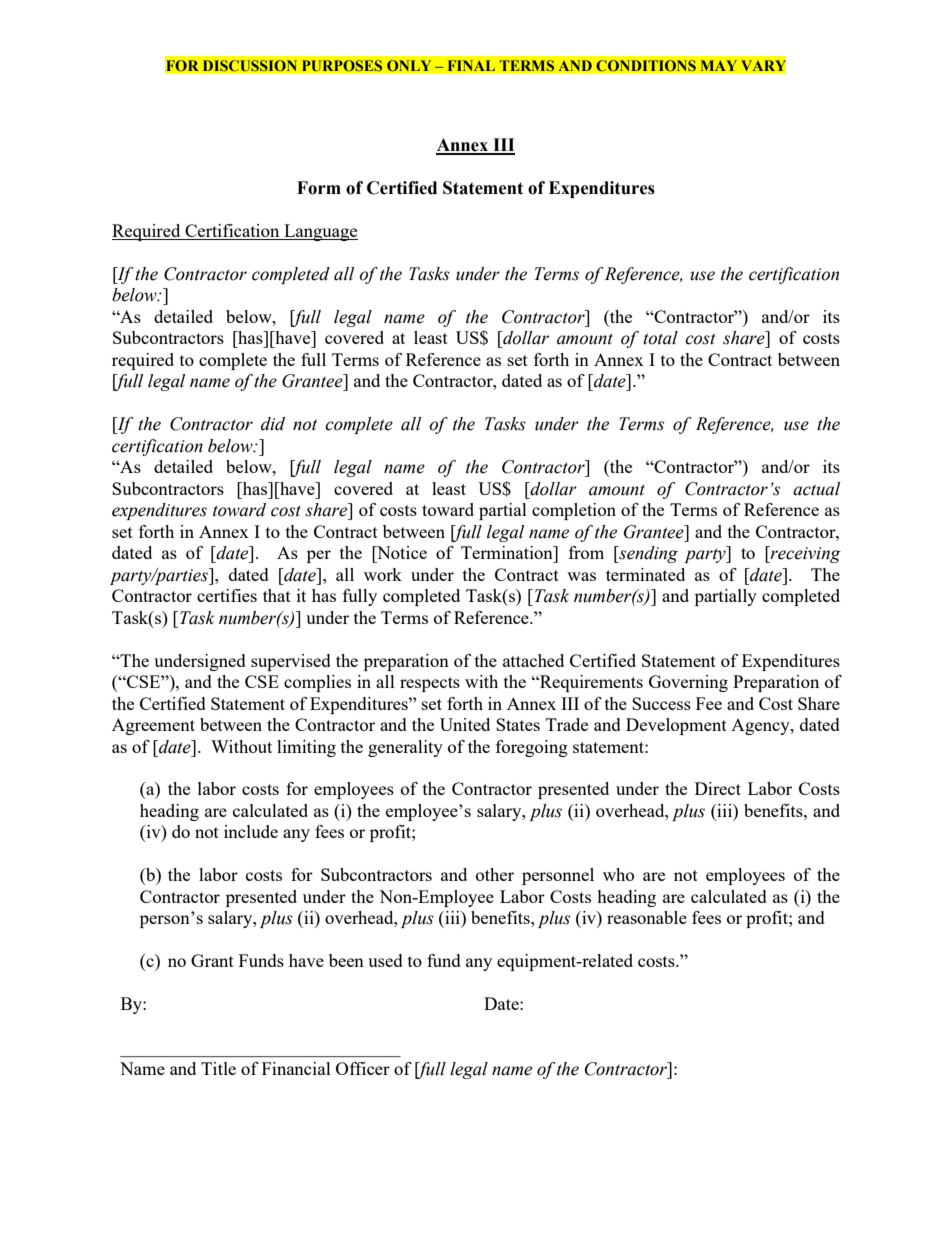 The image size is (952, 1233). I want to click on MAY, so click(719, 65).
